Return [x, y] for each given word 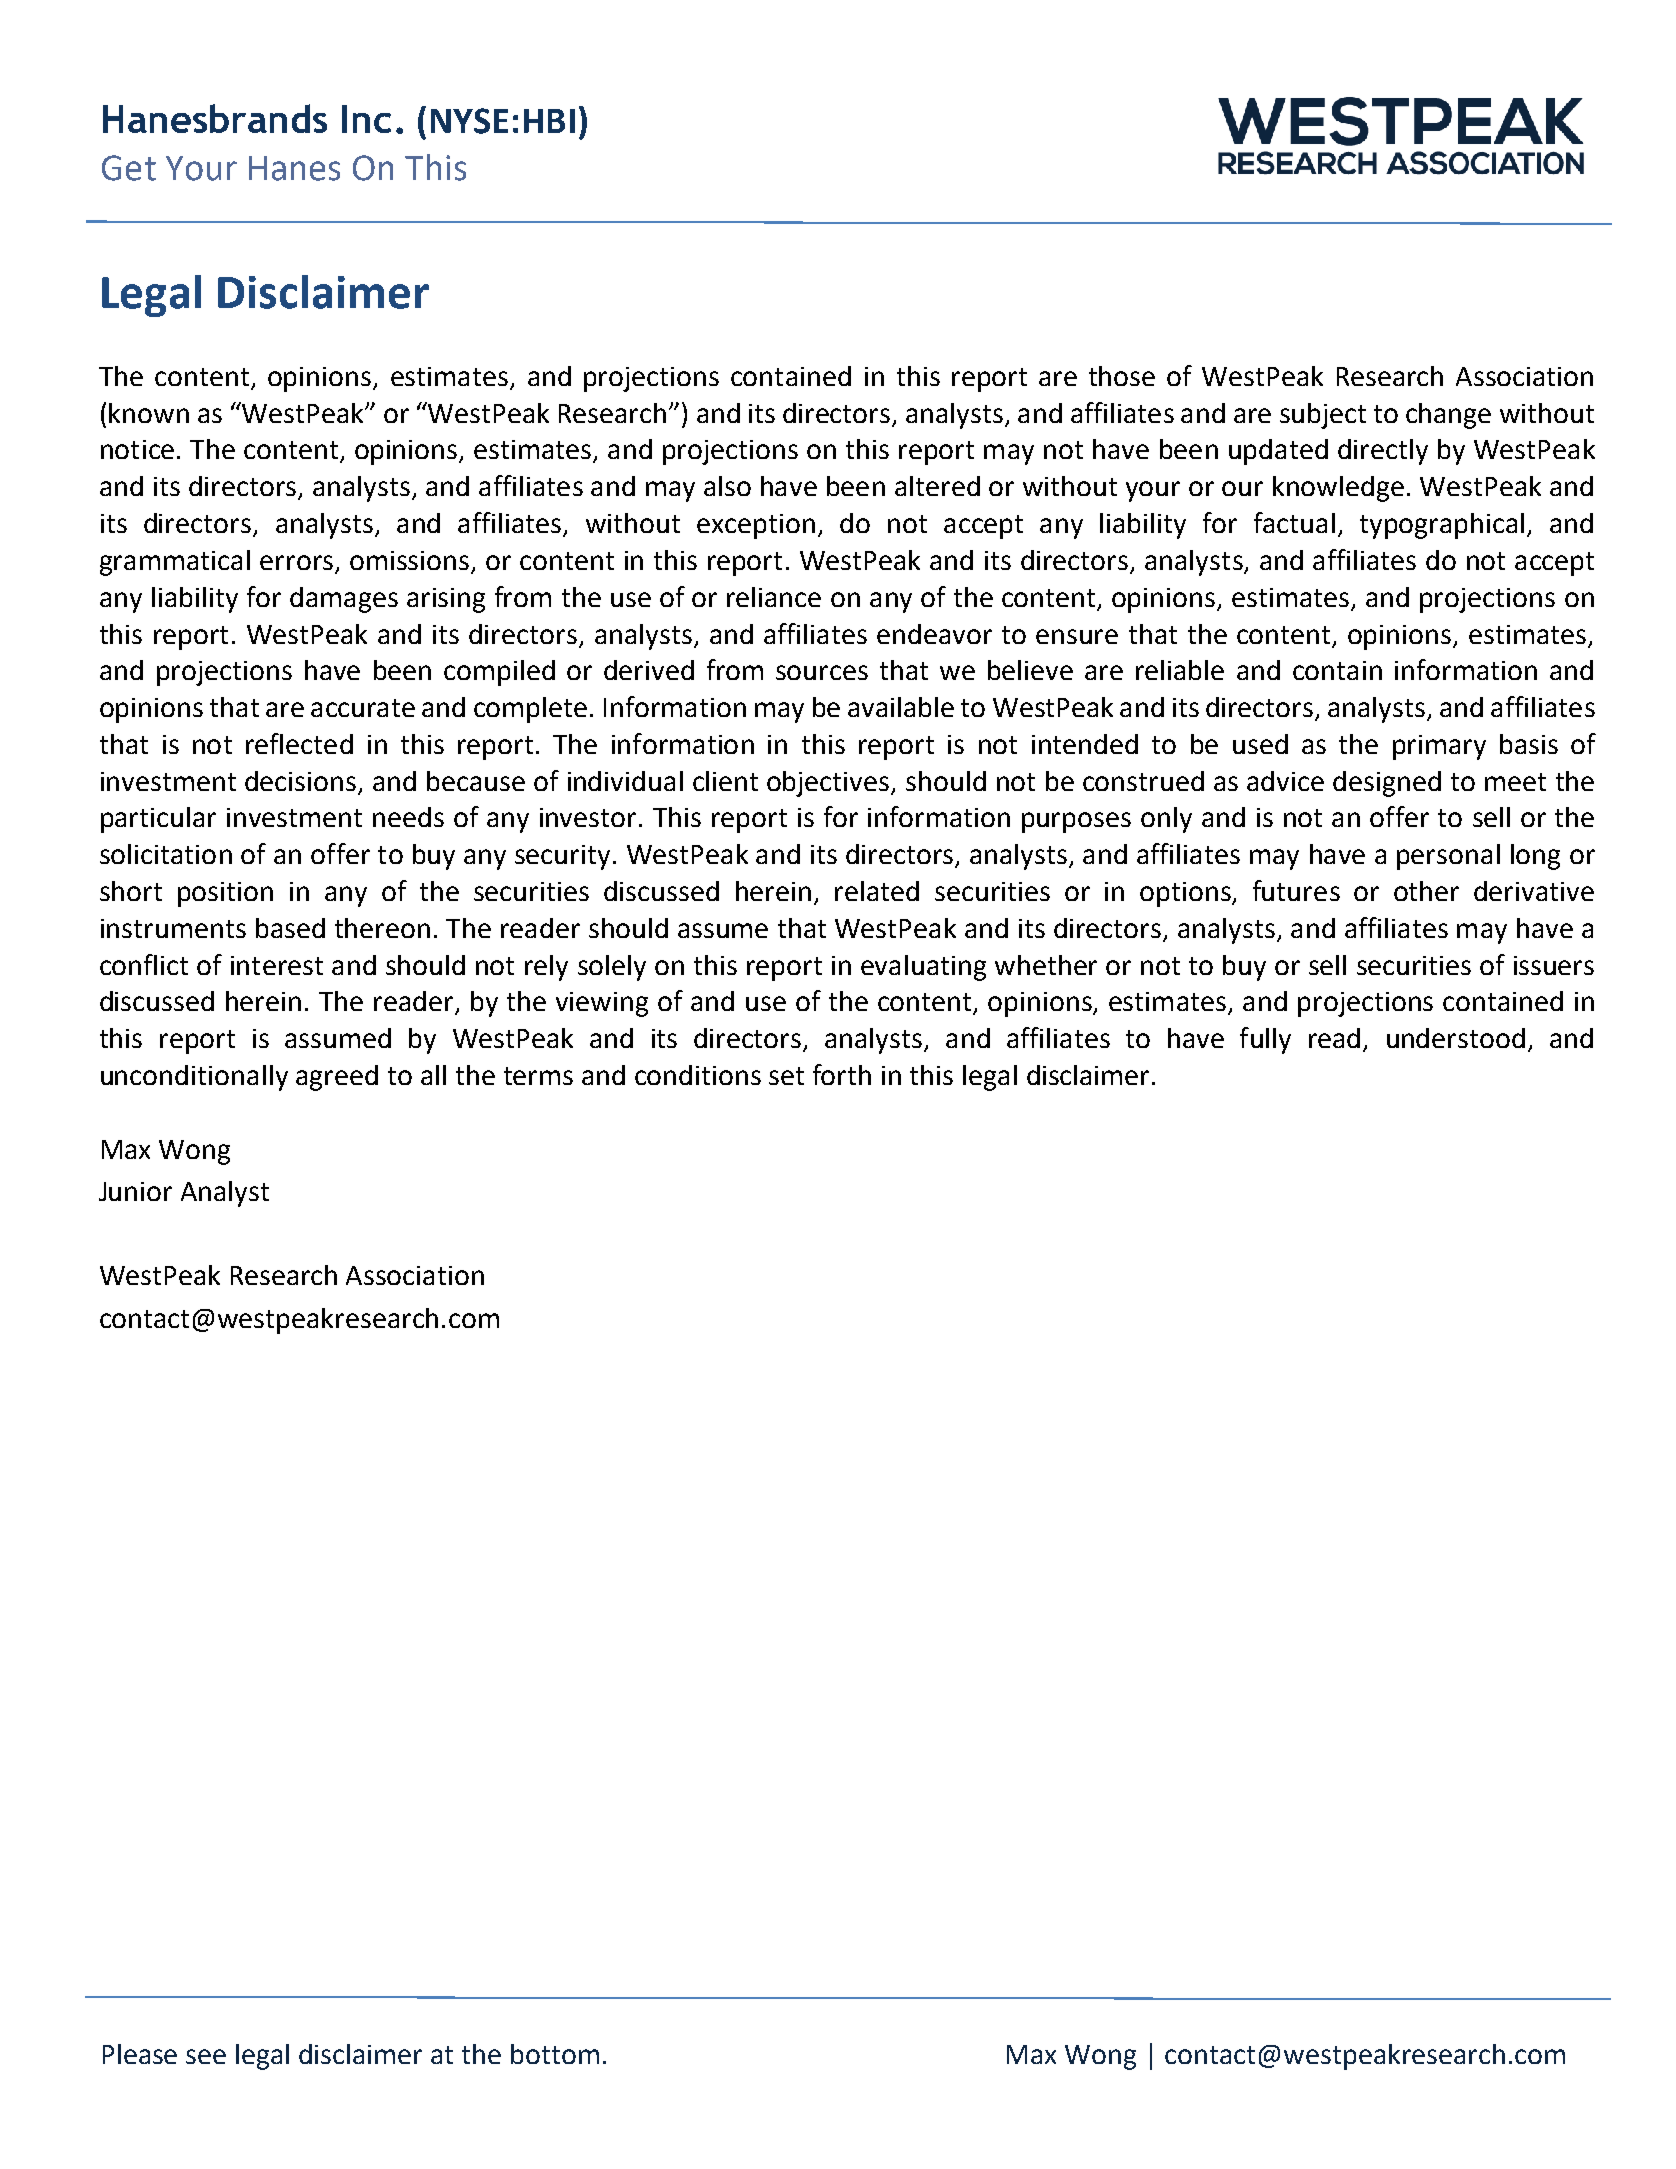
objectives [829, 784]
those [1122, 376]
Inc [366, 119]
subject [1323, 416]
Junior [135, 1191]
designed [1387, 784]
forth [842, 1074]
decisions [300, 781]
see [206, 2056]
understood [1456, 1038]
